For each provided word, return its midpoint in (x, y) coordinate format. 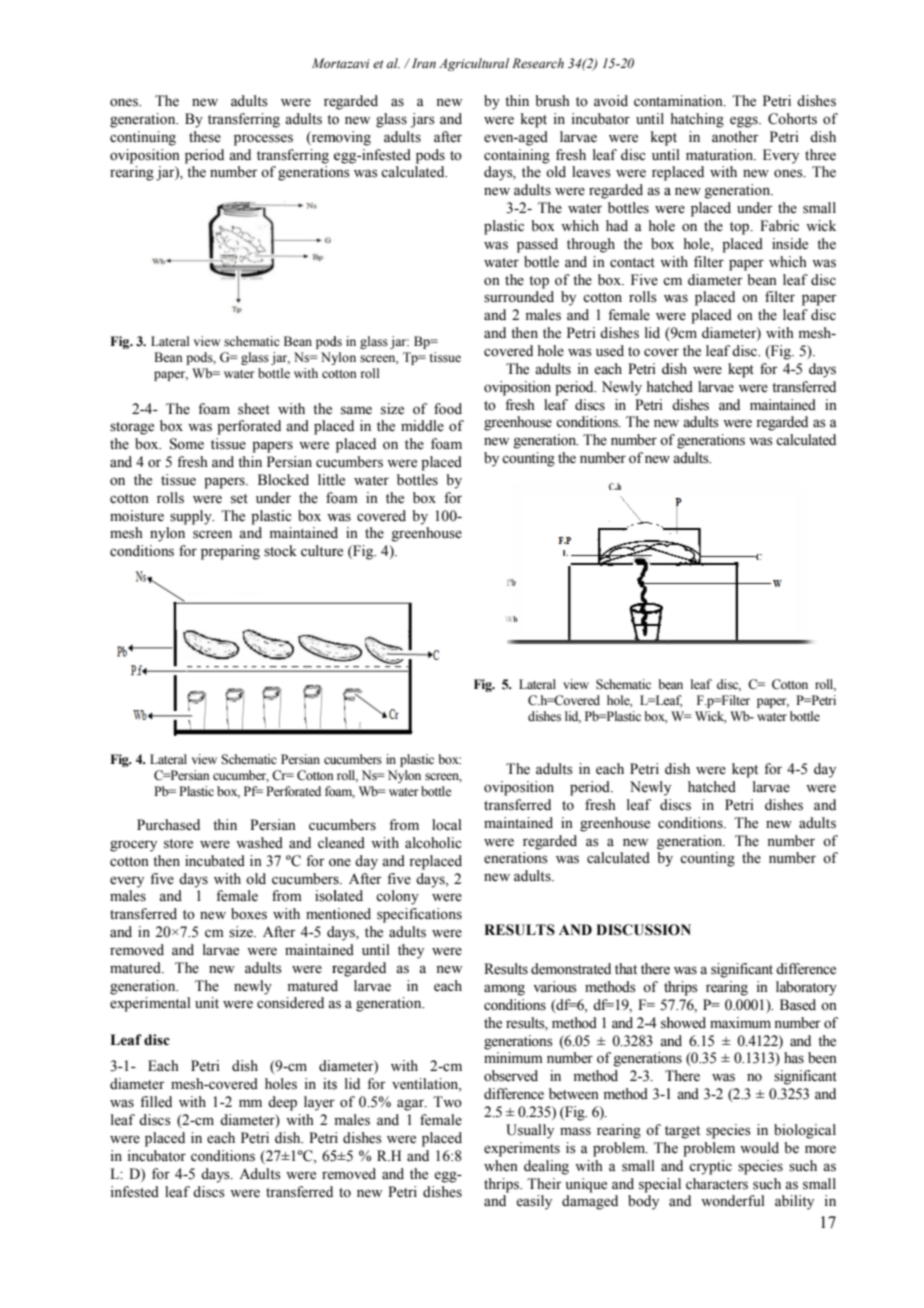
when (501, 1166)
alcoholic (433, 843)
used (610, 351)
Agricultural (474, 64)
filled (156, 1102)
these (205, 137)
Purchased (168, 825)
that (626, 968)
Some (187, 444)
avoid (611, 101)
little (331, 480)
